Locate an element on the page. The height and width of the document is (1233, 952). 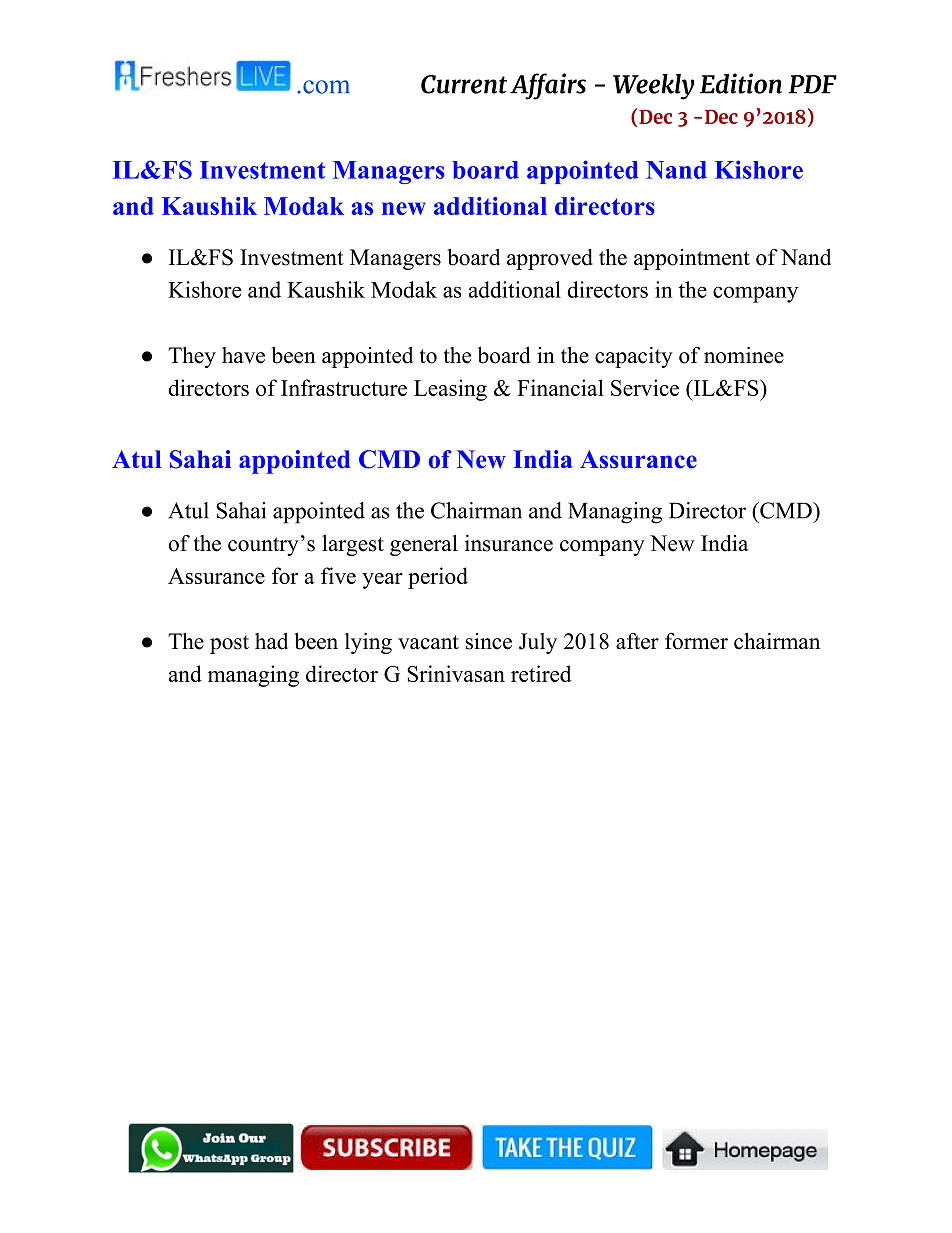
largest is located at coordinates (353, 545).
